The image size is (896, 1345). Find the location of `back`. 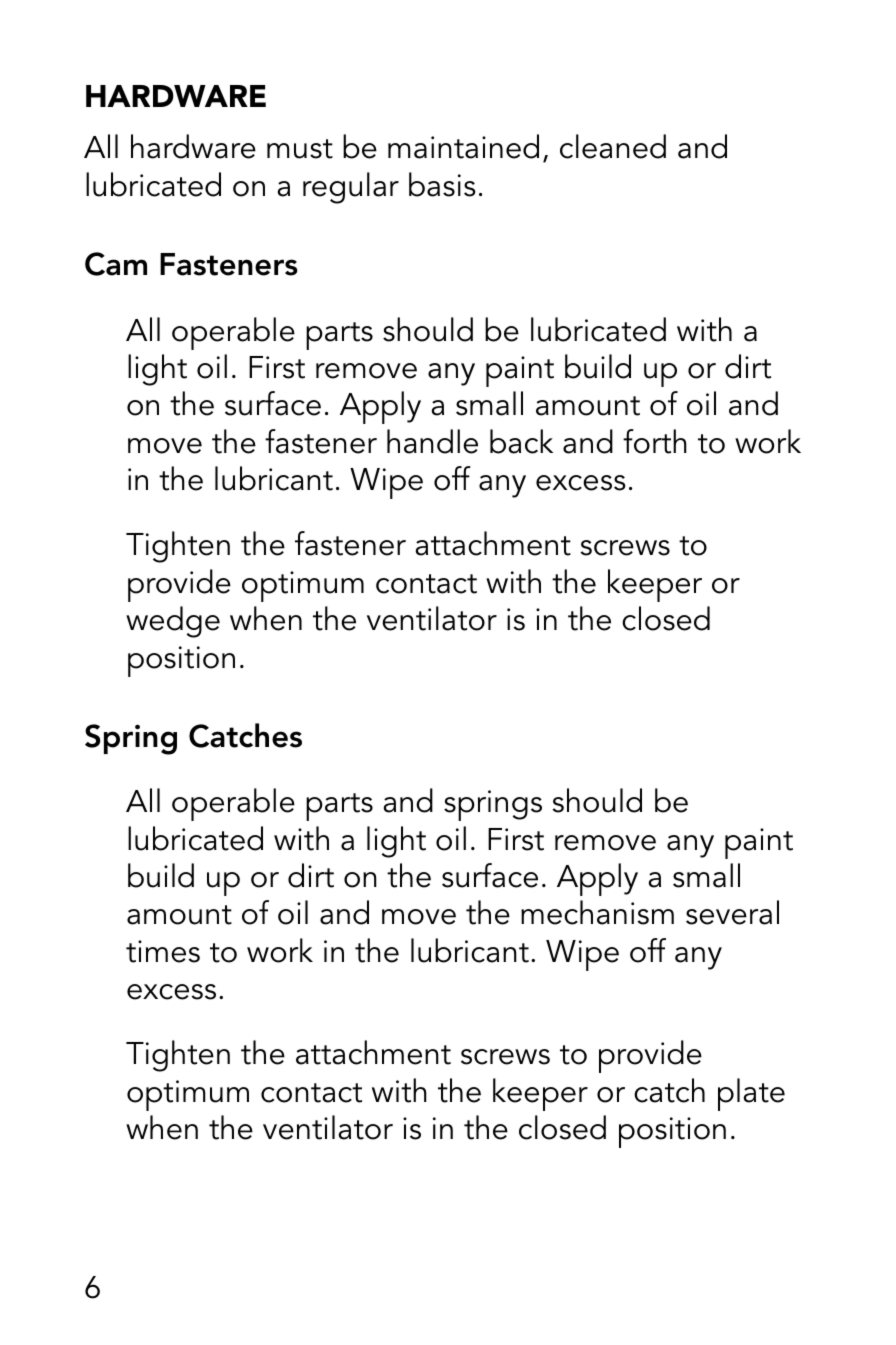

back is located at coordinates (521, 441).
